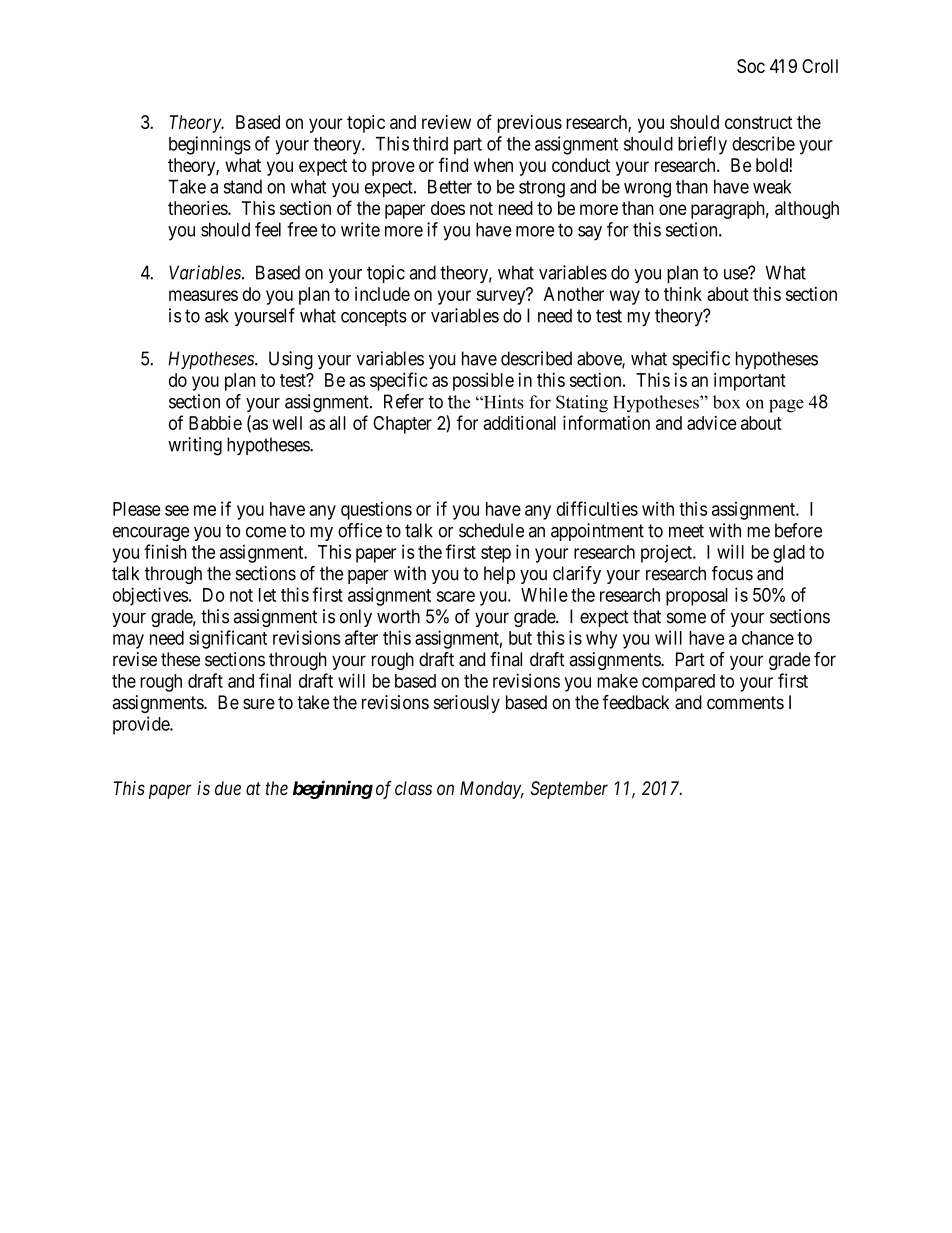 This screenshot has height=1233, width=952. Describe the element at coordinates (751, 66) in the screenshot. I see `Soc` at that location.
